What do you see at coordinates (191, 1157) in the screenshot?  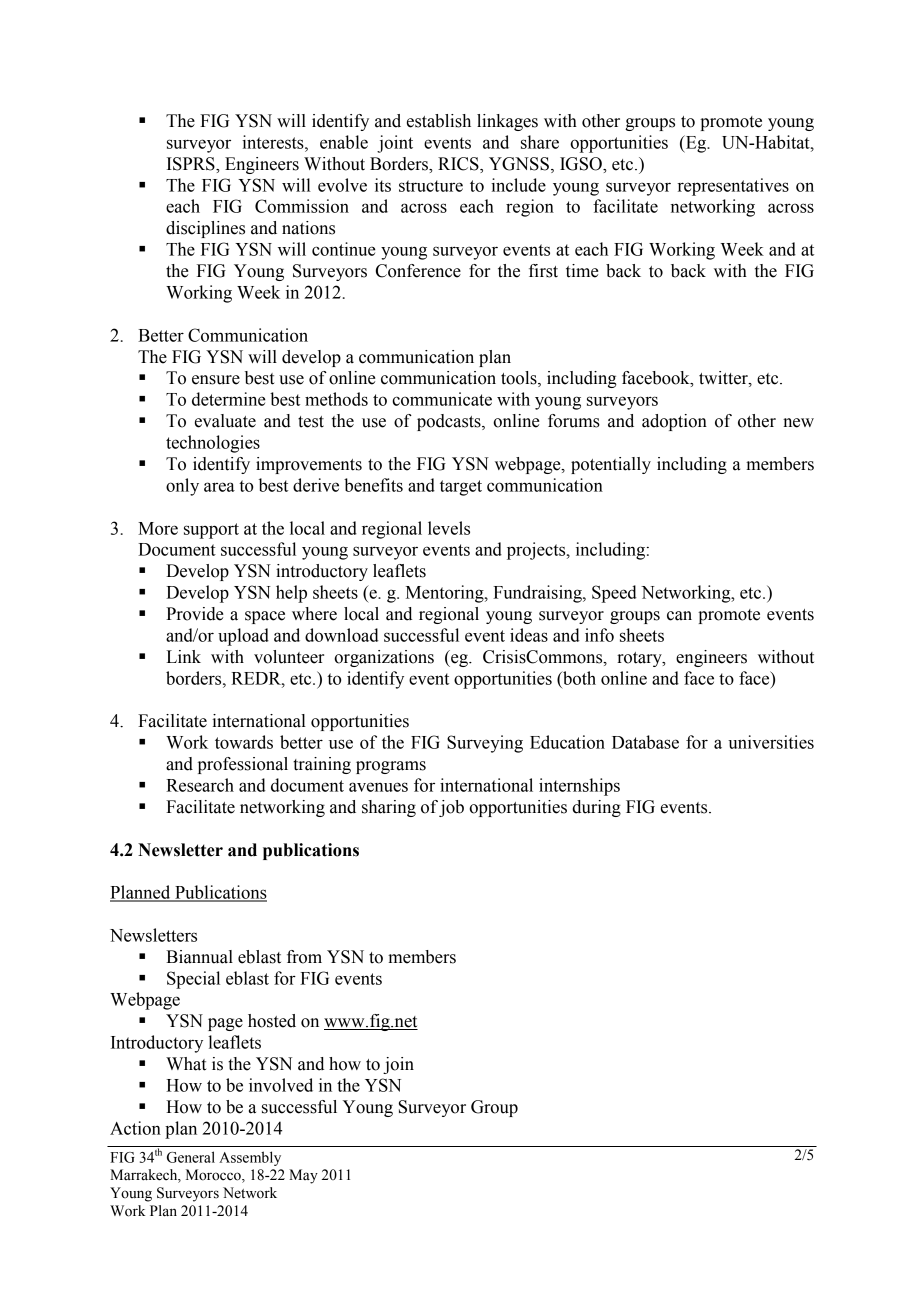 I see `General` at bounding box center [191, 1157].
